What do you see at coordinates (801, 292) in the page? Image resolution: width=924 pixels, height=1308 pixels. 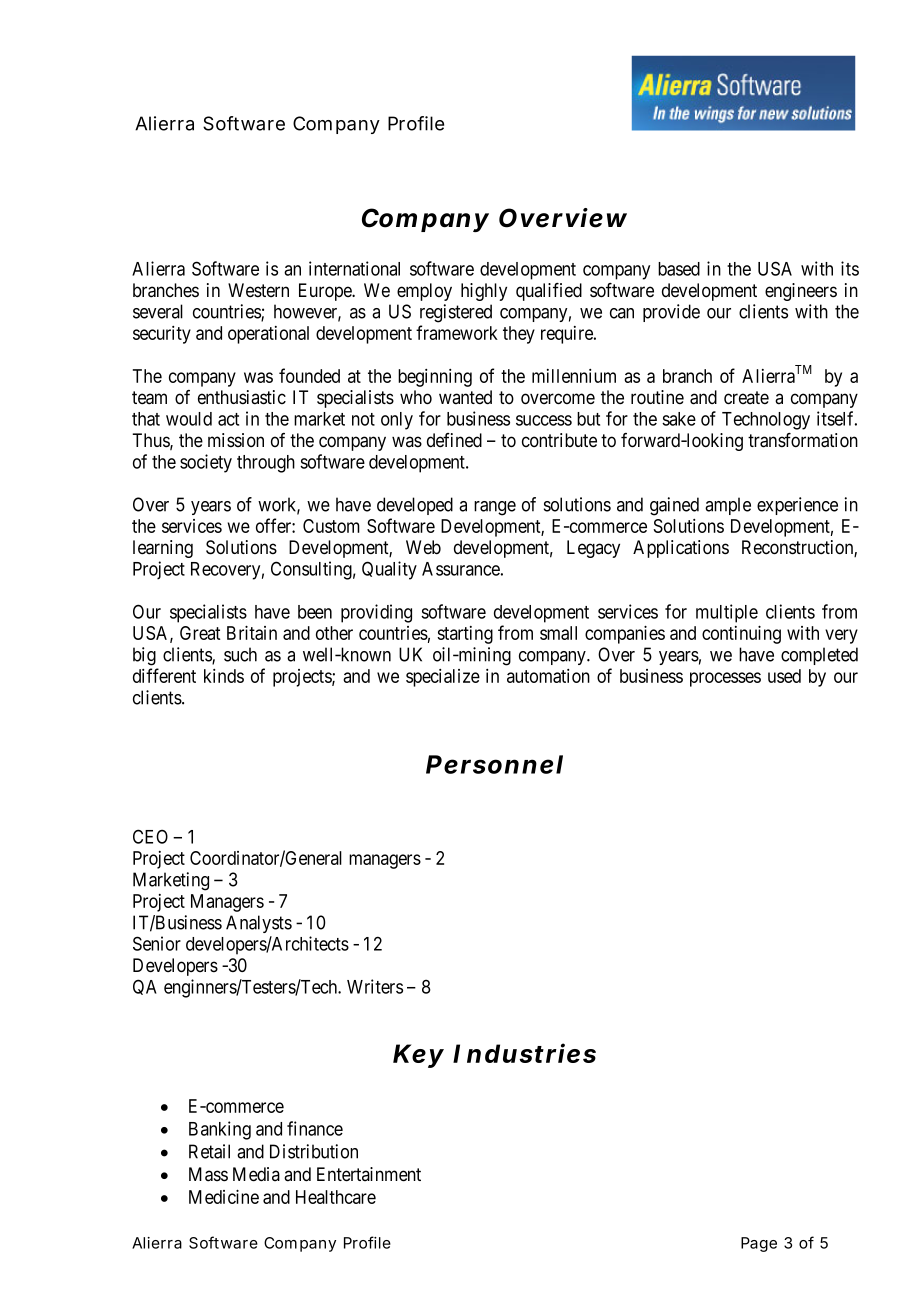 I see `engineers` at bounding box center [801, 292].
